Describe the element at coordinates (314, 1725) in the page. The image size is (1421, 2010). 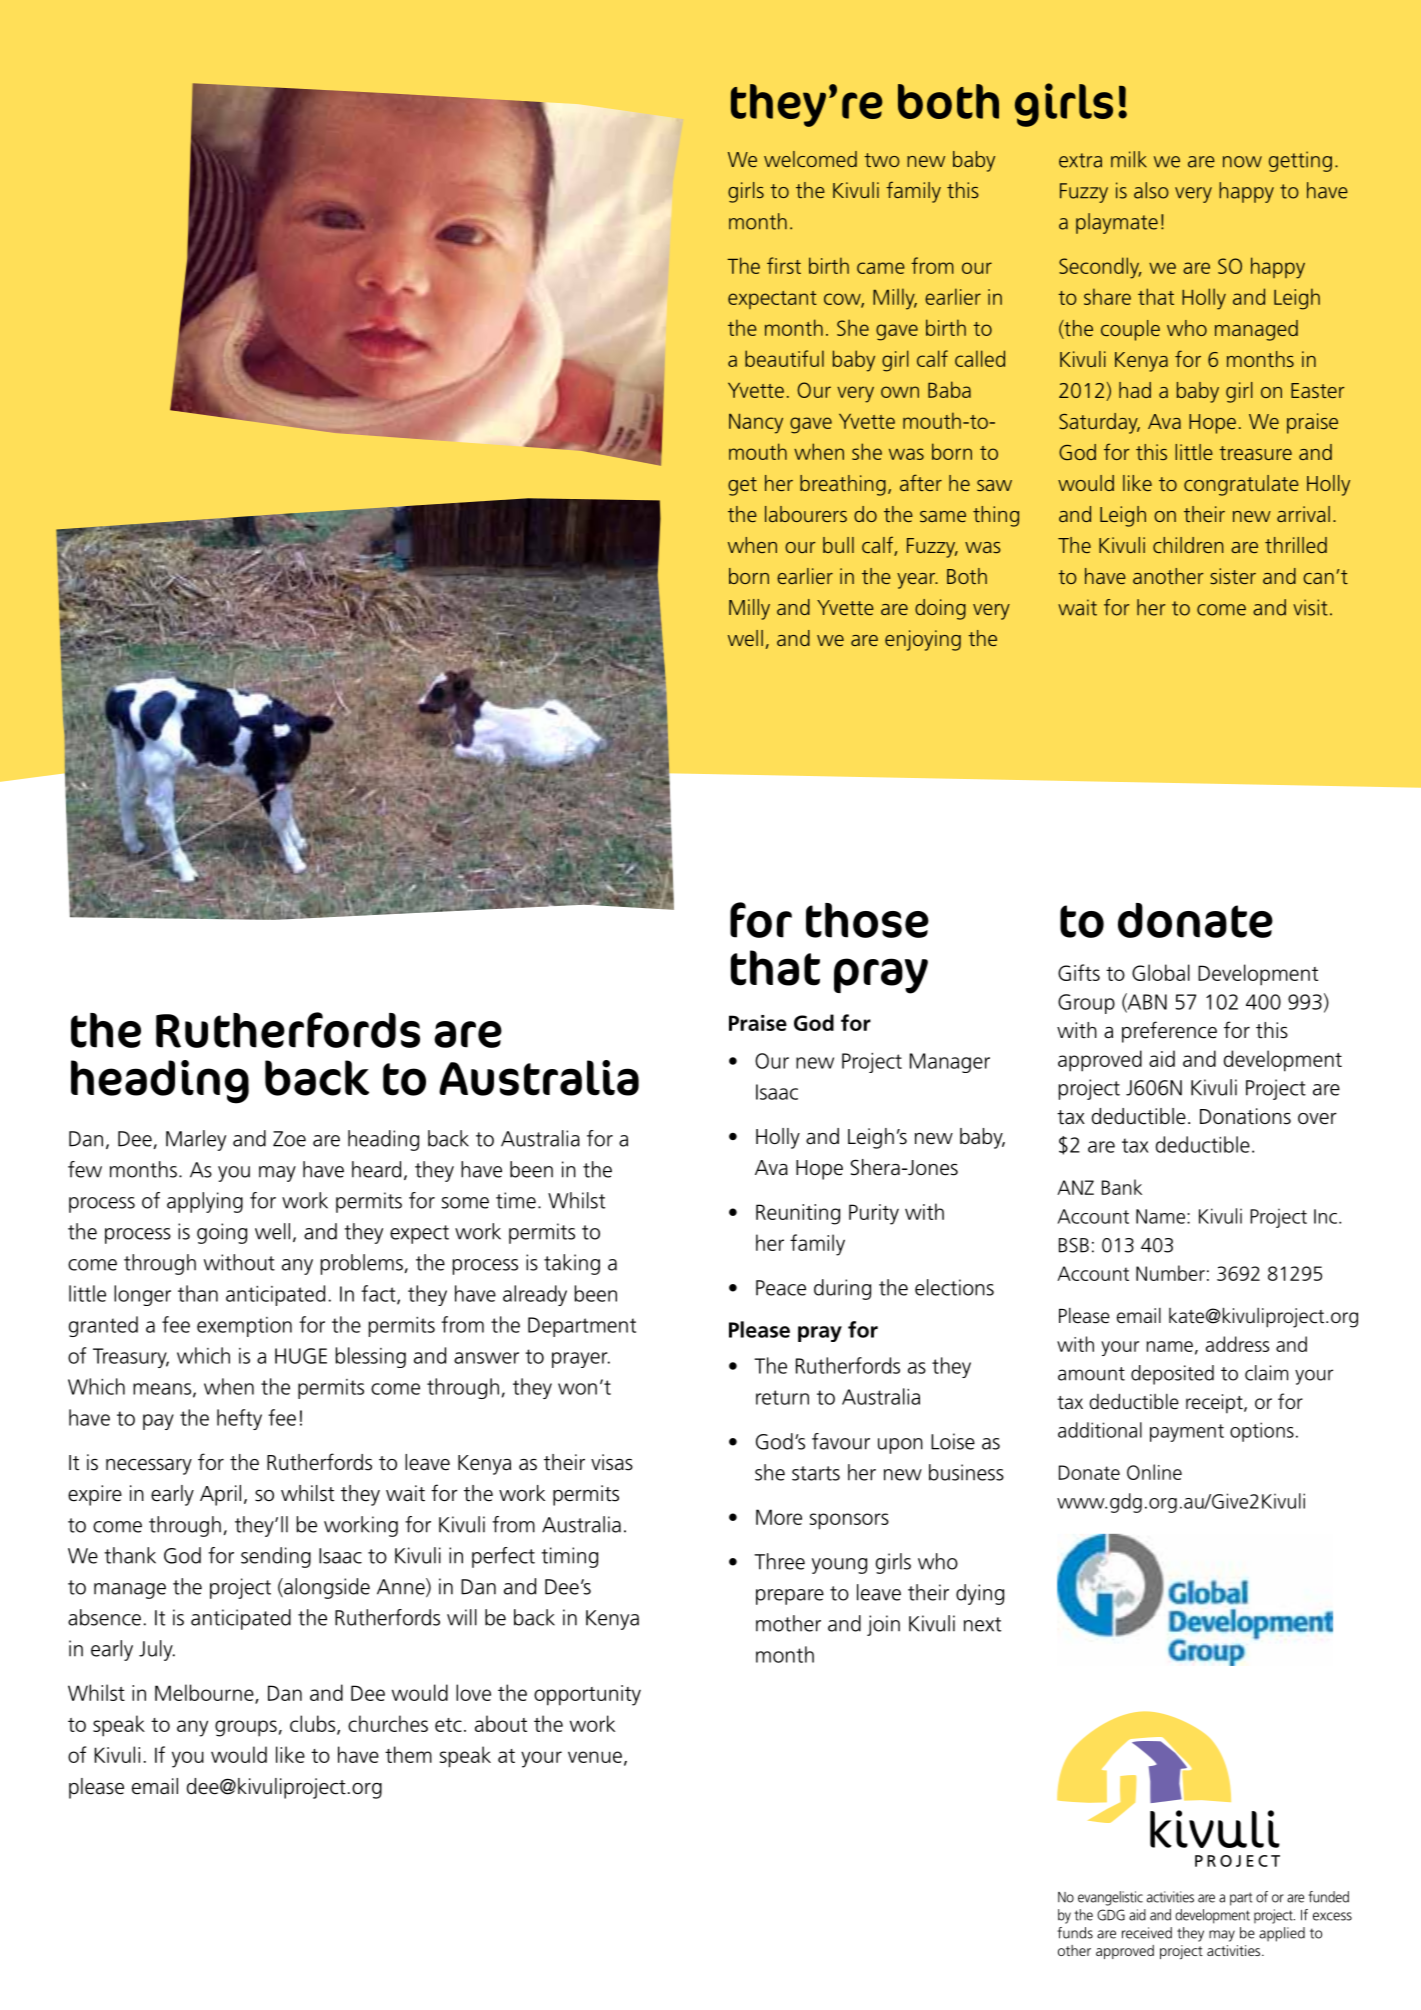
I see `clubs` at that location.
